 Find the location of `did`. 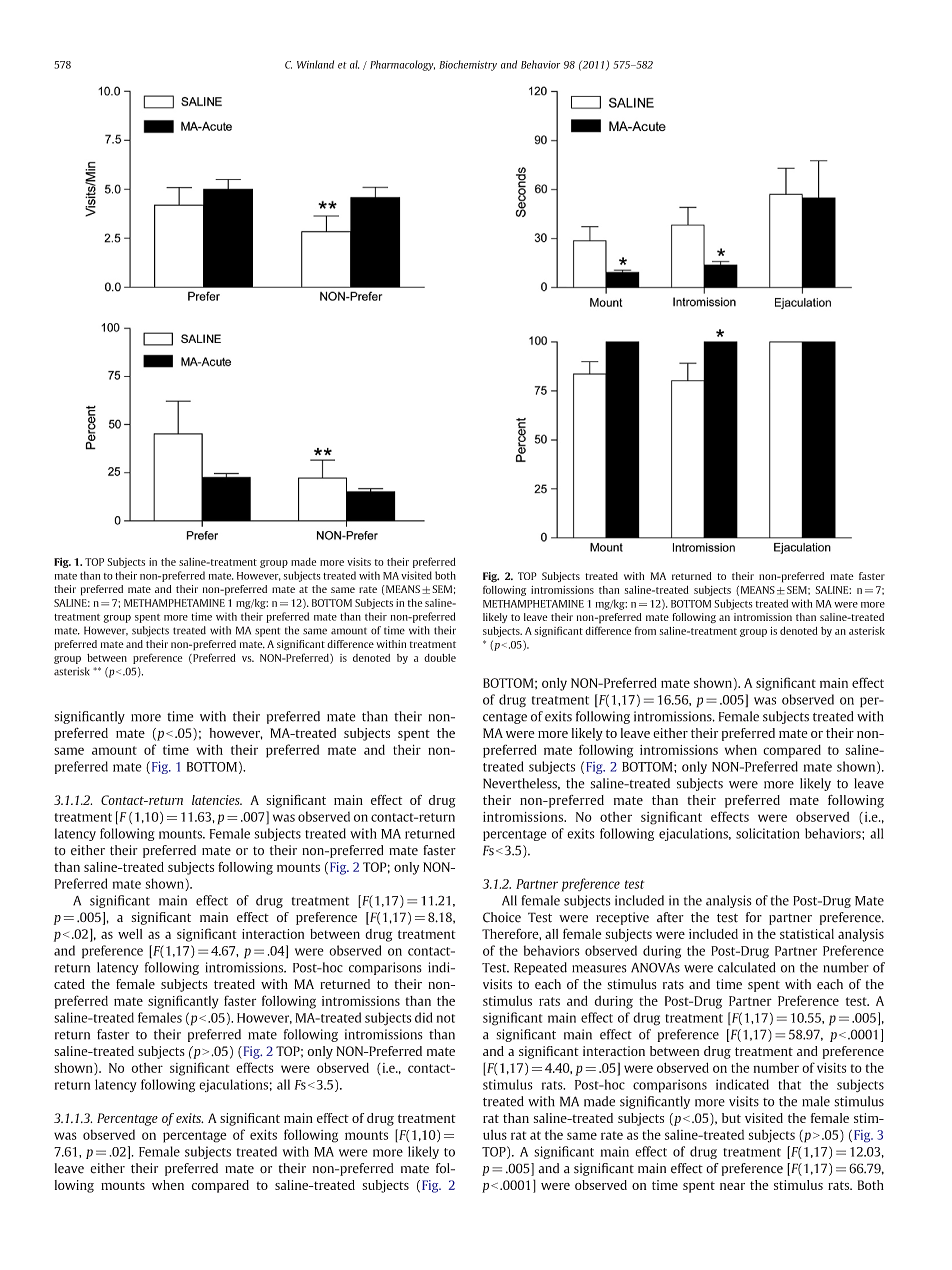

did is located at coordinates (423, 1017).
